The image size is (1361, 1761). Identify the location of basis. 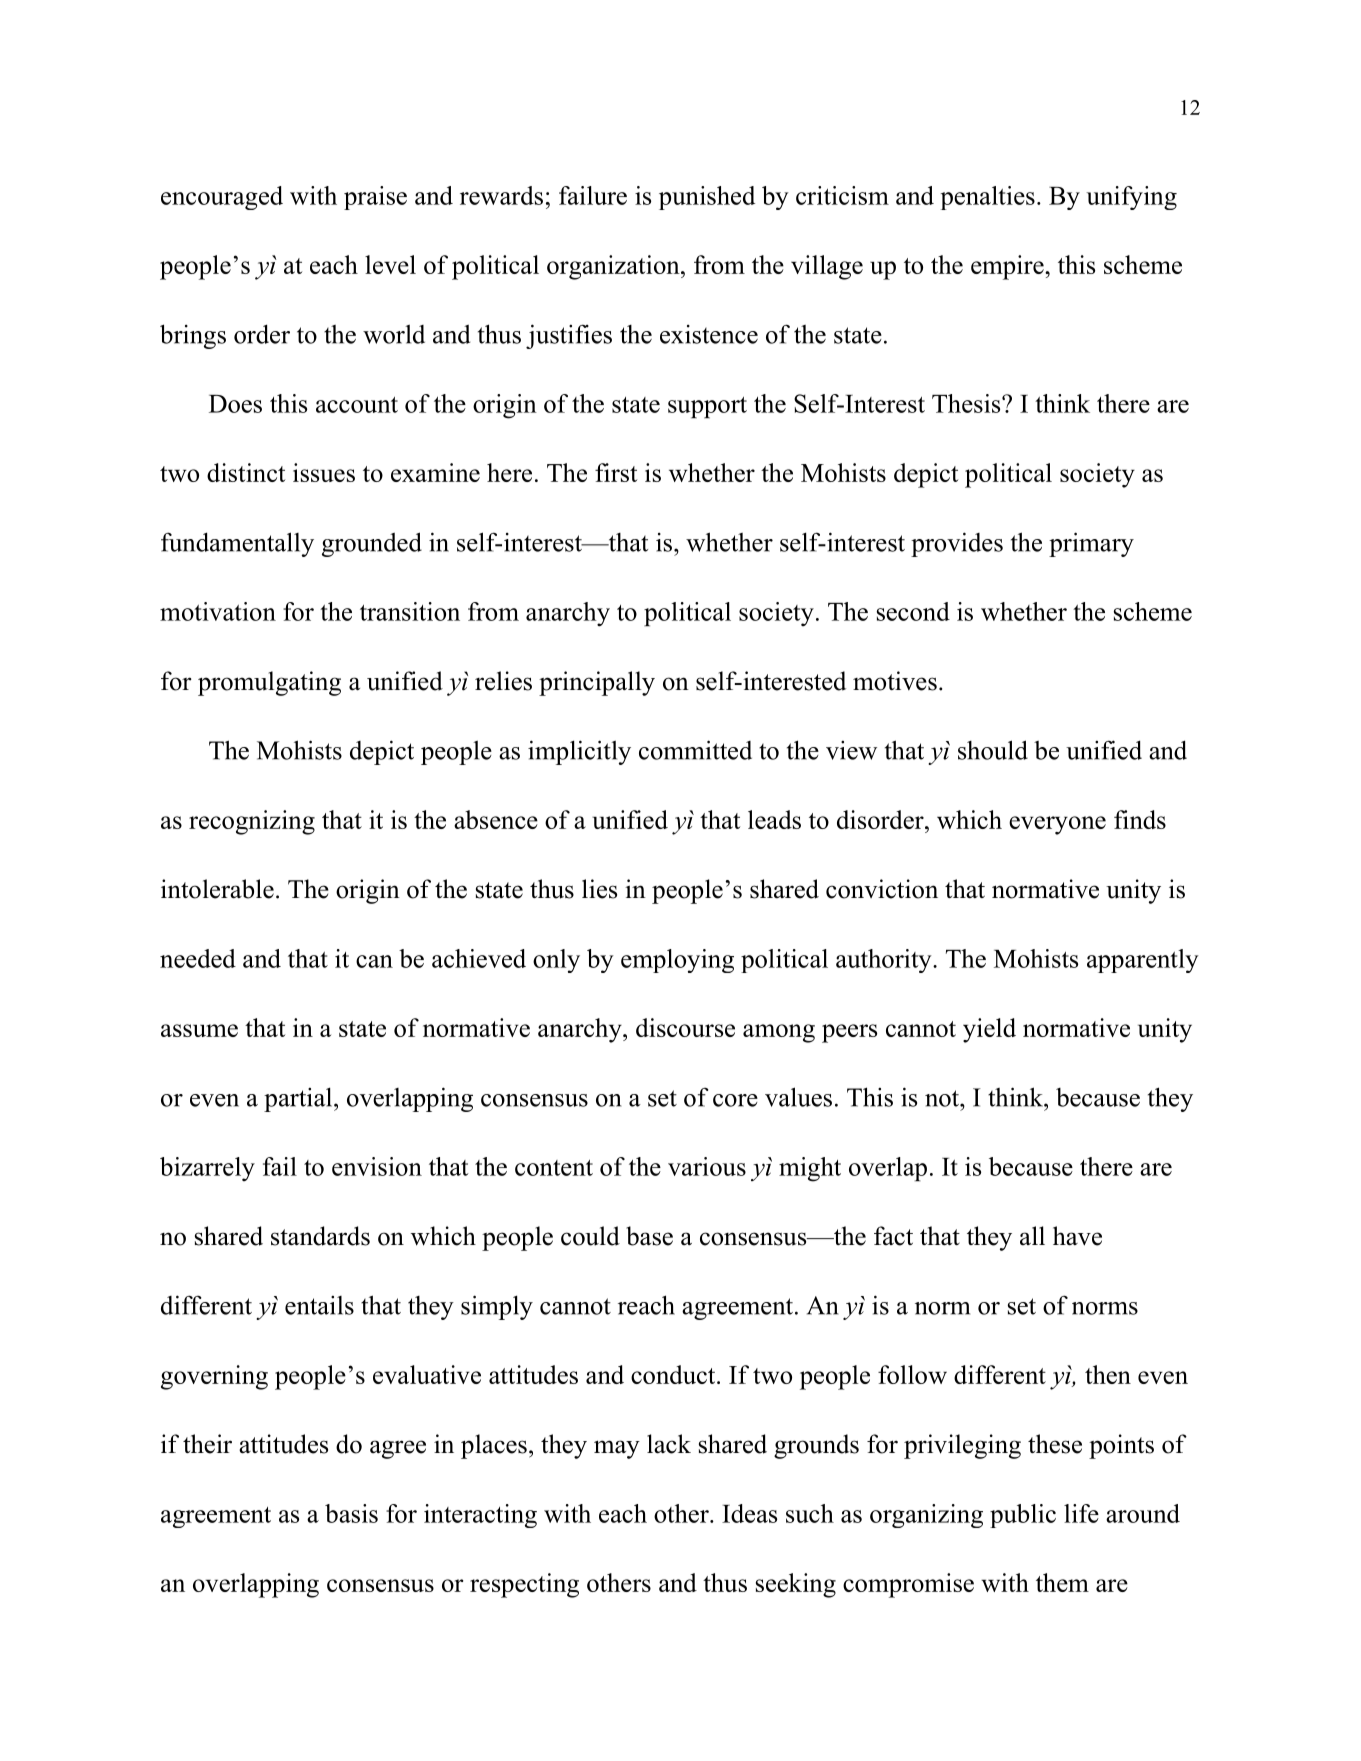
(351, 1513).
